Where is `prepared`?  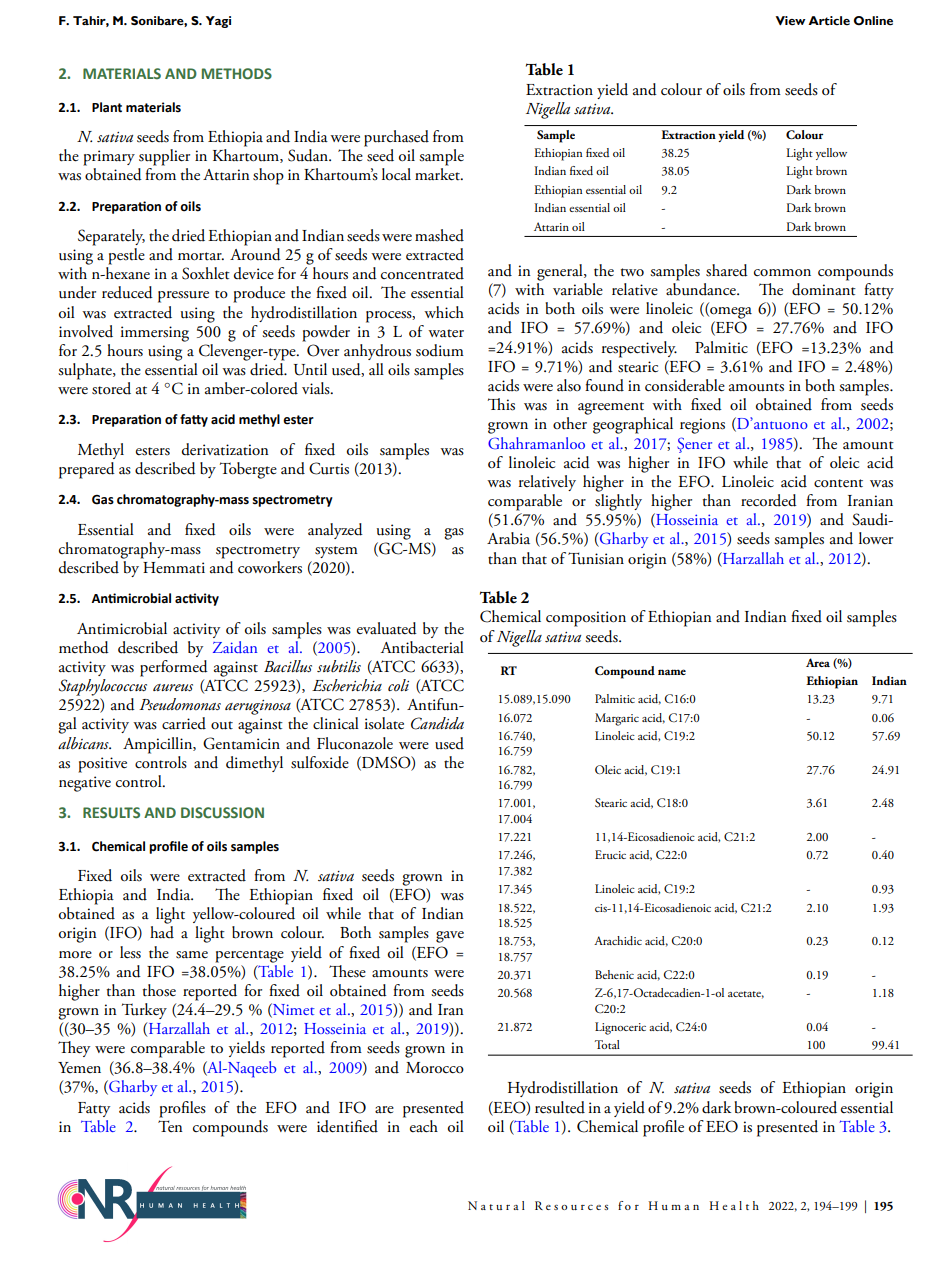
prepared is located at coordinates (87, 470).
